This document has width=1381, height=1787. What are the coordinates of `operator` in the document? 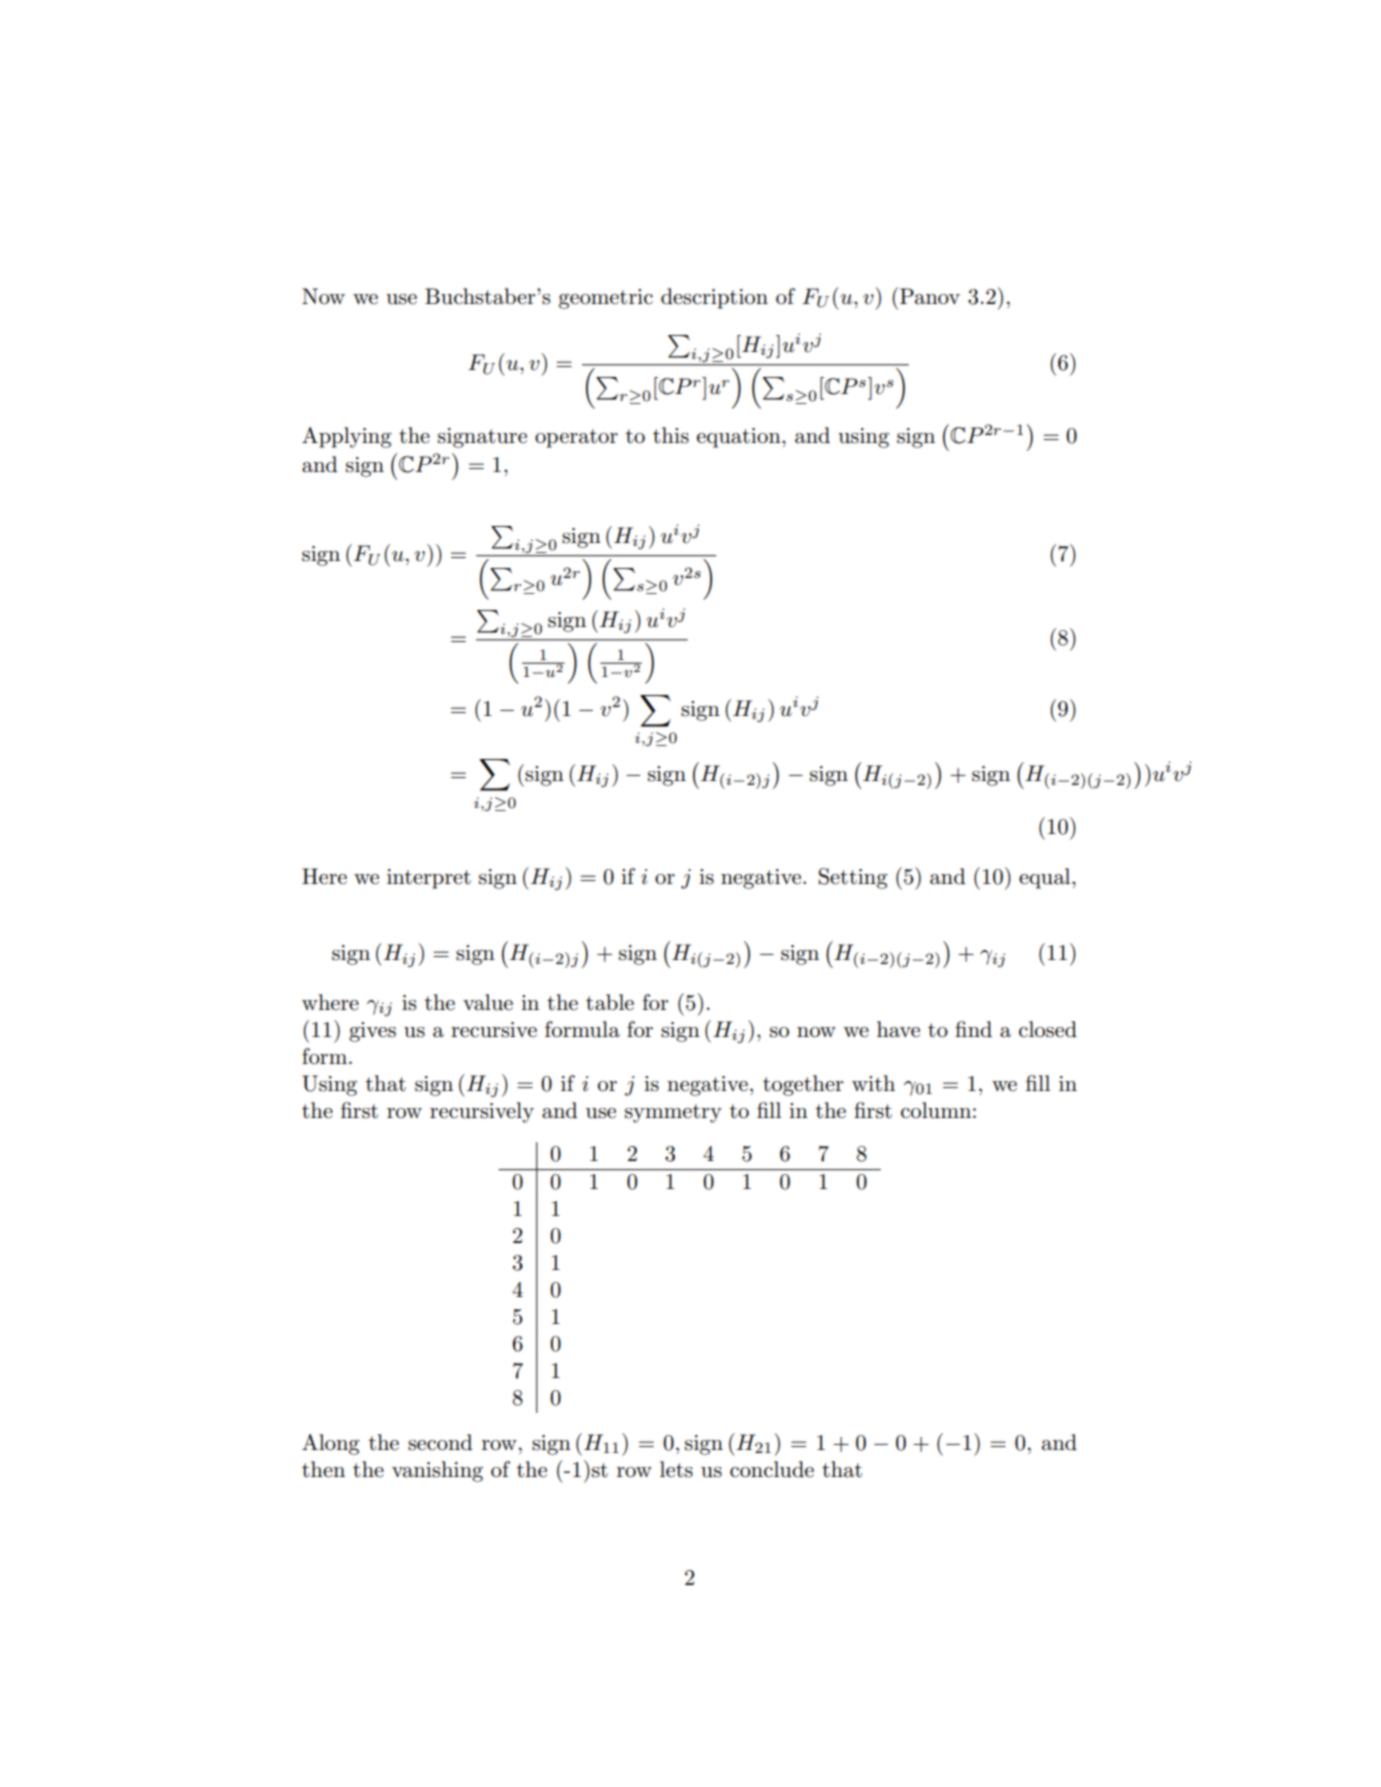 It's located at (576, 438).
